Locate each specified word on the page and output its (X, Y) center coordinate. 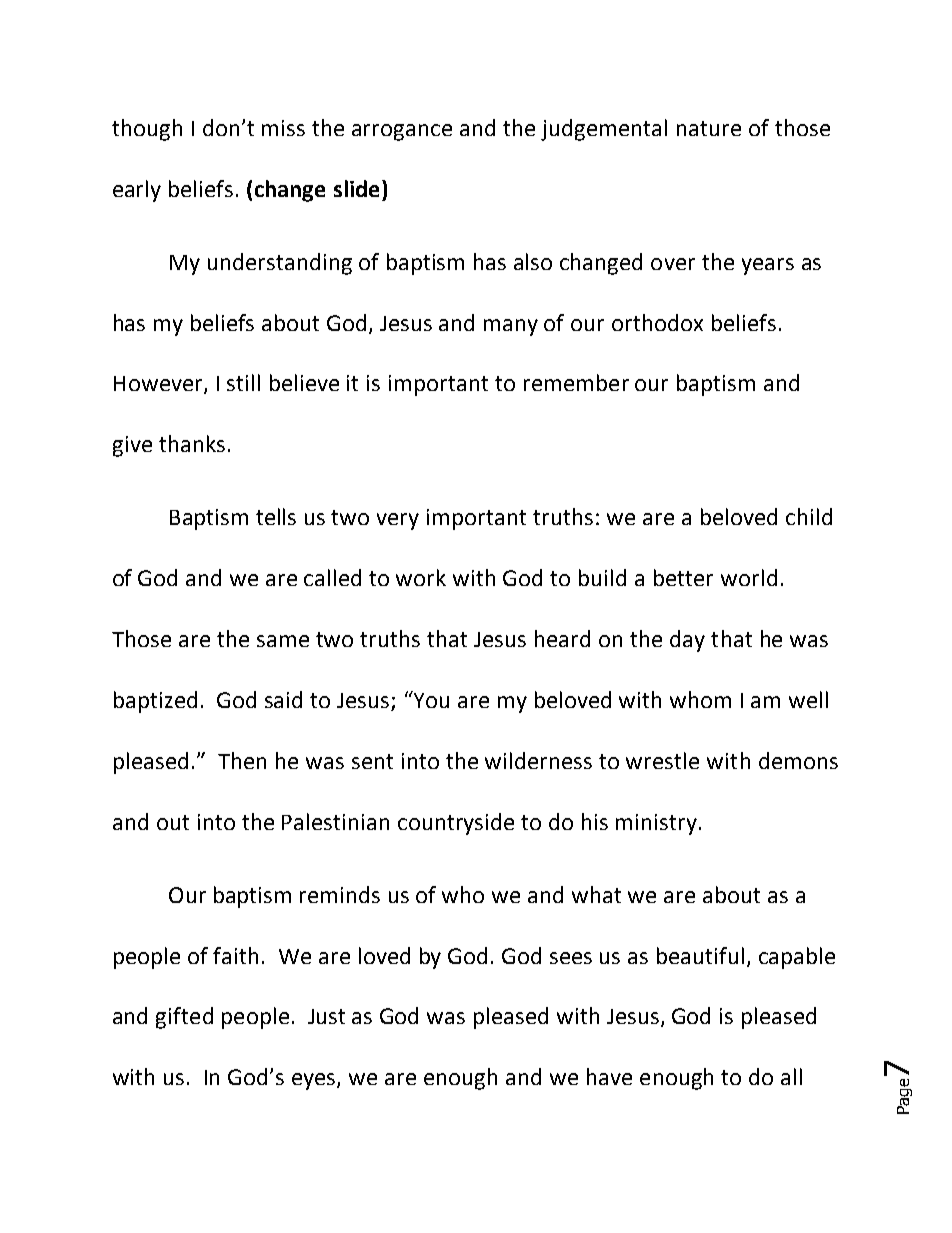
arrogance (402, 132)
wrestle (662, 760)
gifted (184, 1018)
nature (709, 128)
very (398, 521)
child (809, 516)
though (147, 130)
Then (242, 760)
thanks (192, 443)
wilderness (538, 760)
